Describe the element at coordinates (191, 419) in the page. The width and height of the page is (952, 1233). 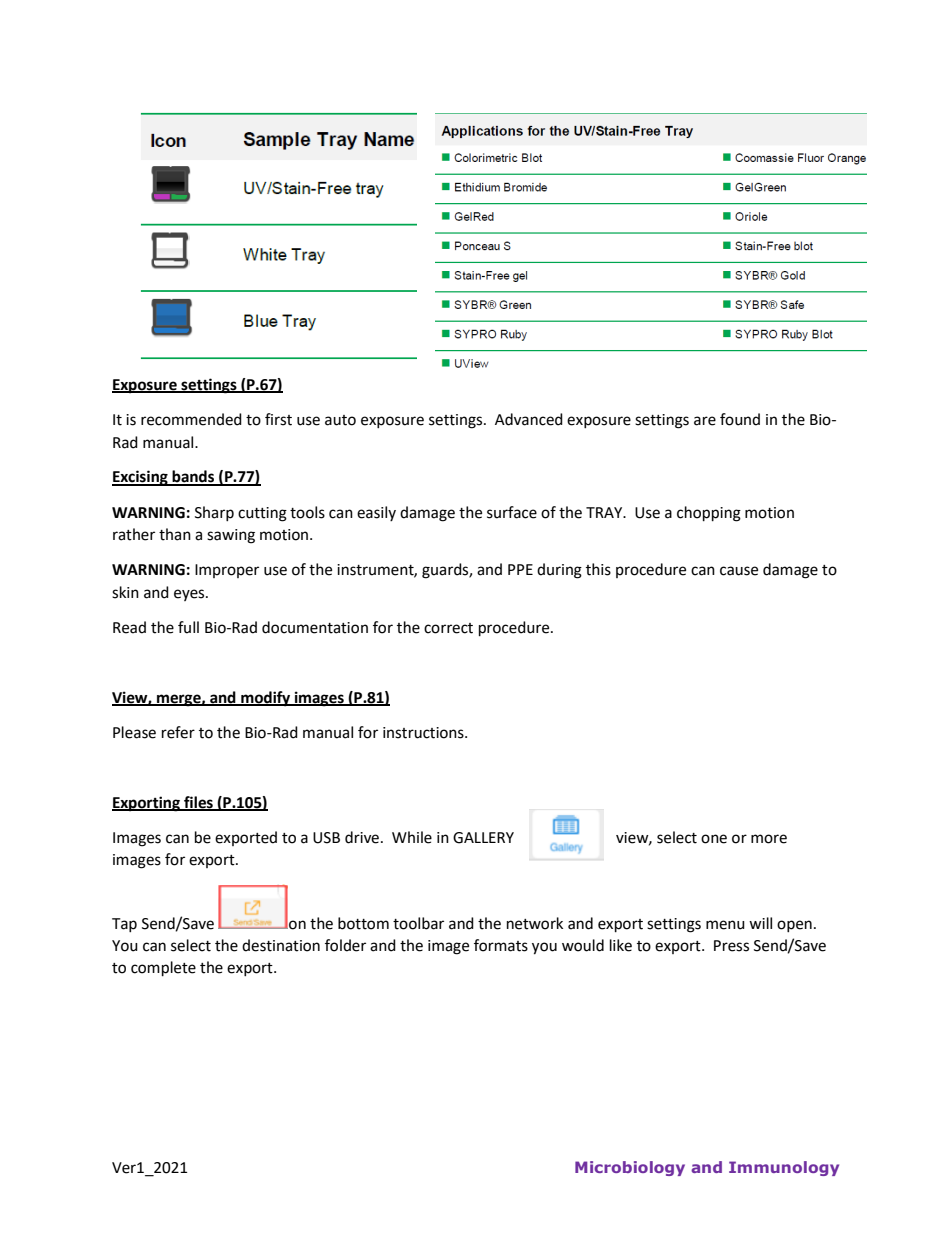
I see `recommended` at that location.
